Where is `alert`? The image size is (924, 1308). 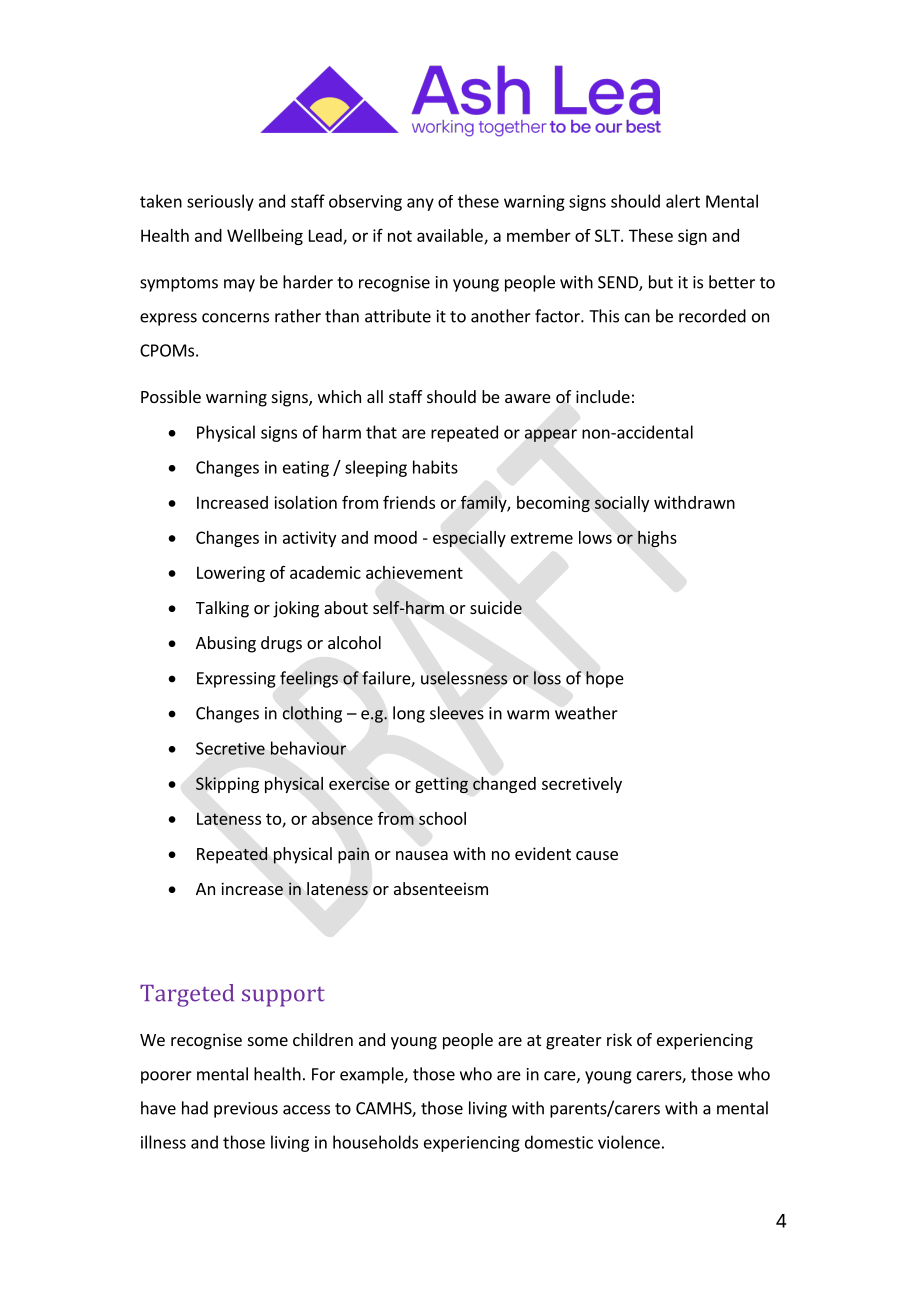
alert is located at coordinates (683, 201).
